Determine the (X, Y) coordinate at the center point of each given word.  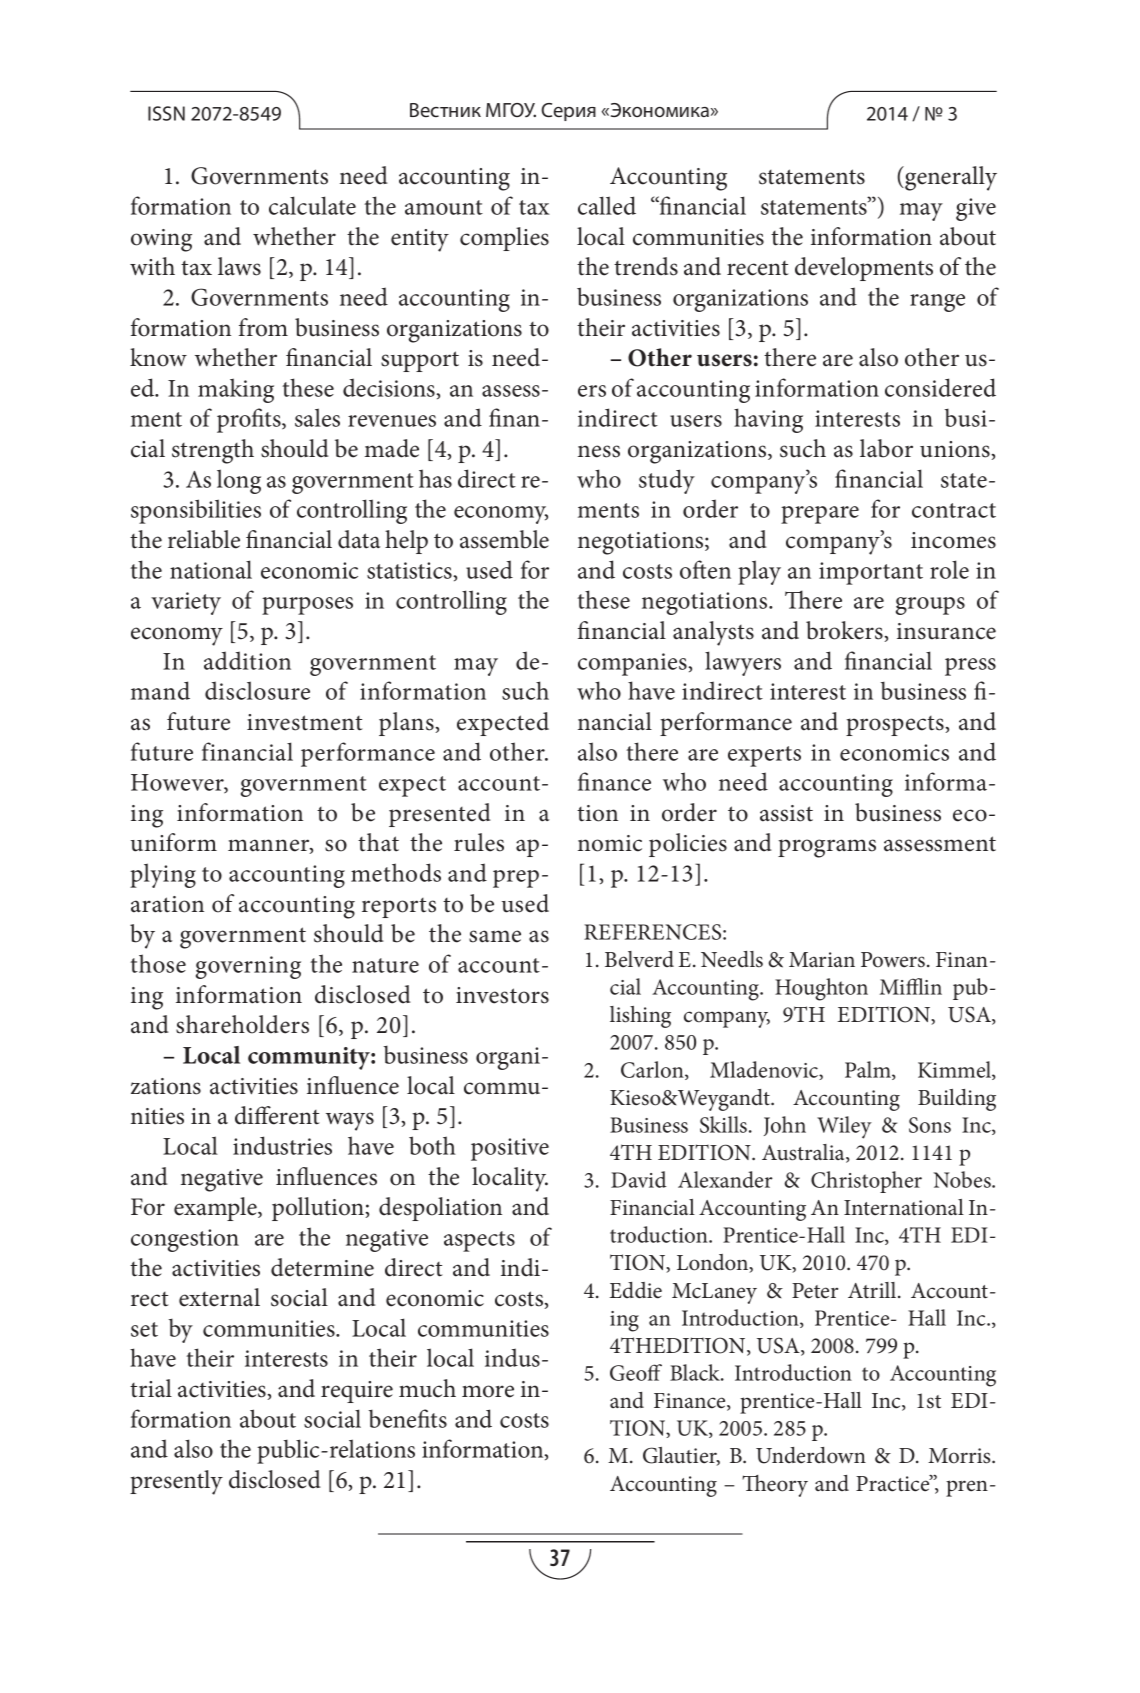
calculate (312, 205)
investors (502, 995)
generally (950, 178)
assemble (504, 539)
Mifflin (911, 986)
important (871, 573)
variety (186, 603)
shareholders (242, 1024)
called (607, 205)
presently (176, 1482)
